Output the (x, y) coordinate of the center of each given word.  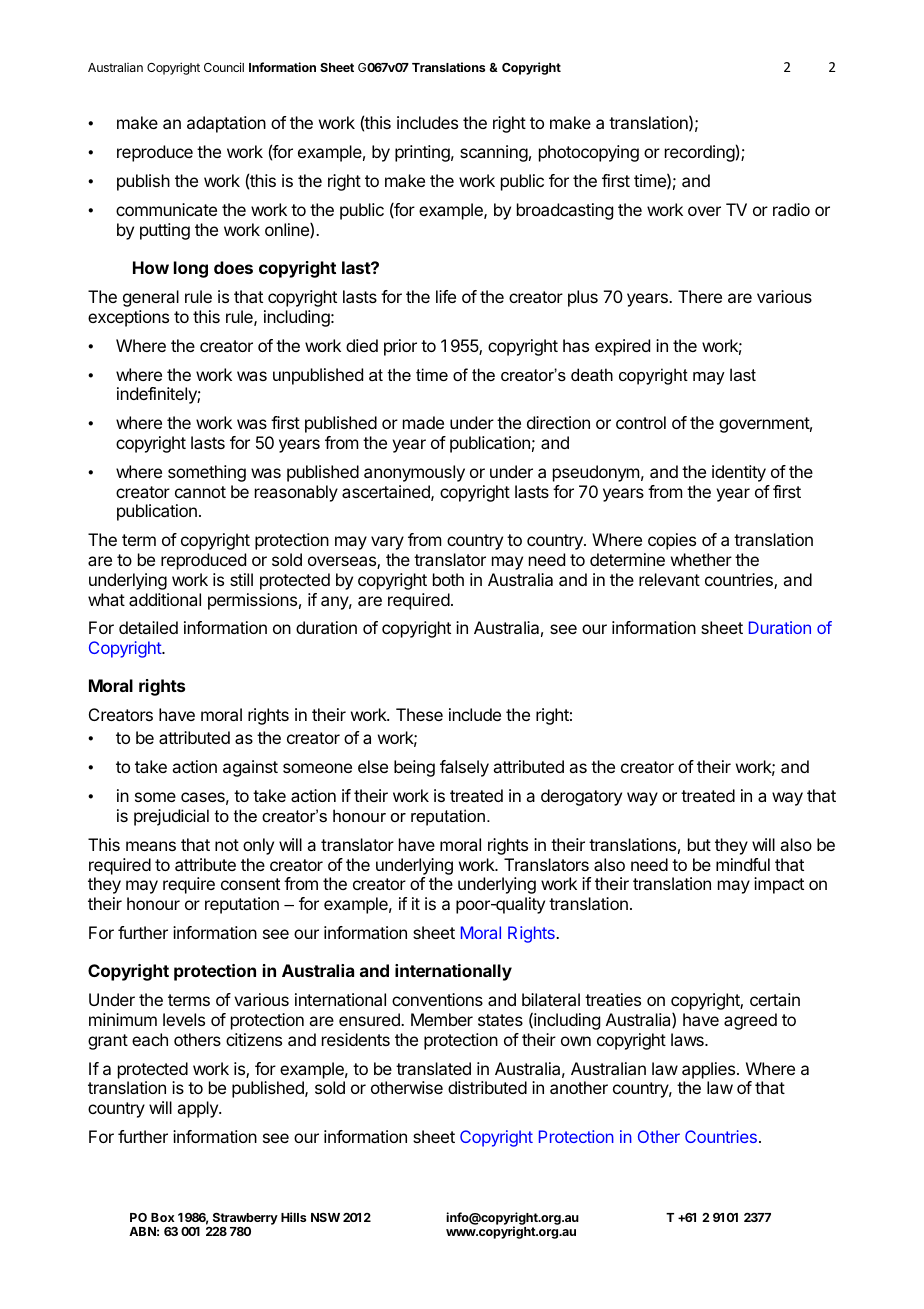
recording (700, 153)
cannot (200, 492)
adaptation (226, 124)
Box (162, 1217)
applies (710, 1070)
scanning (494, 153)
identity (739, 473)
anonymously (414, 473)
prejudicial (171, 817)
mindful (743, 864)
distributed (487, 1087)
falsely (464, 768)
